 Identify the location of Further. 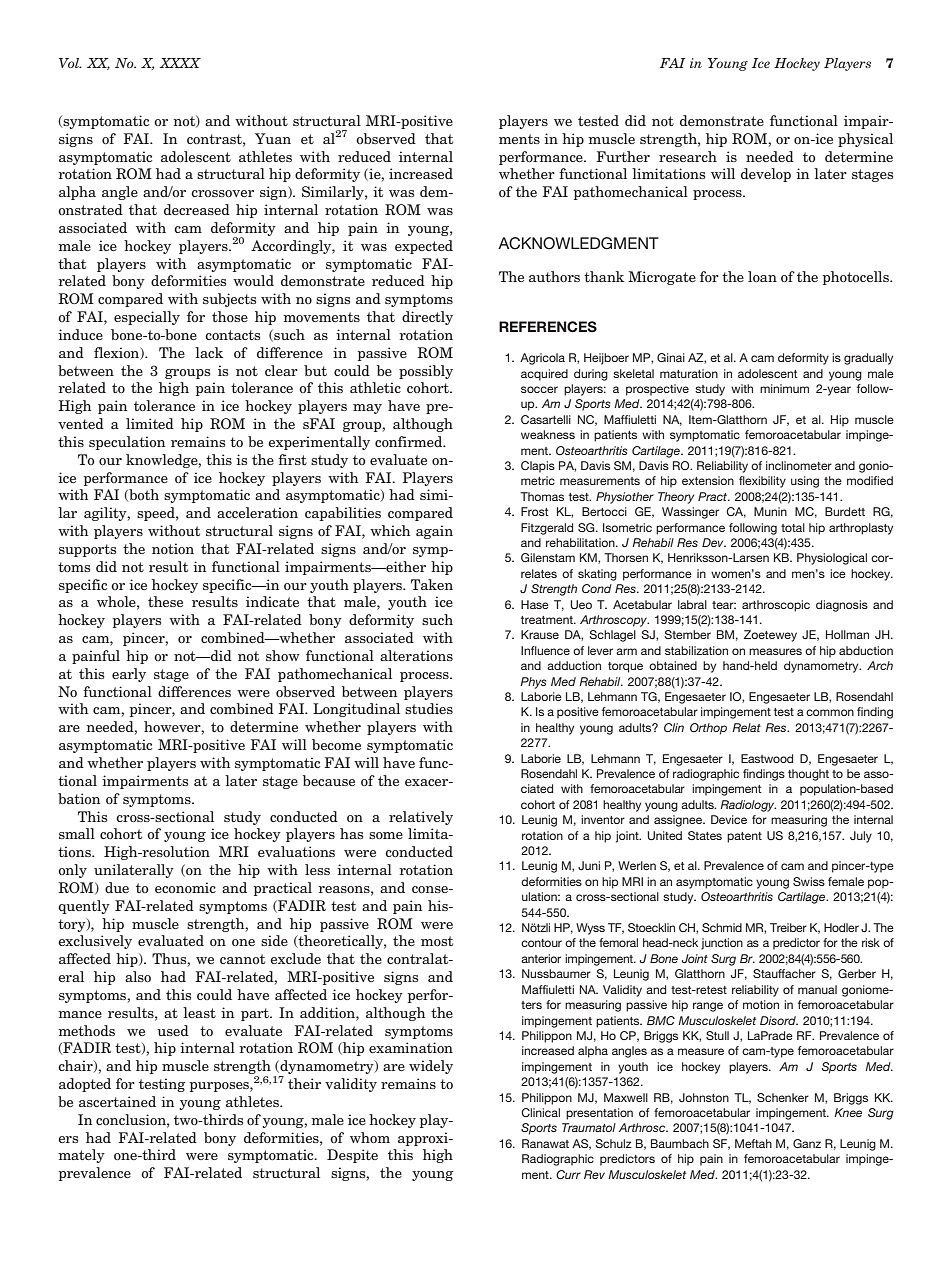
(623, 156).
